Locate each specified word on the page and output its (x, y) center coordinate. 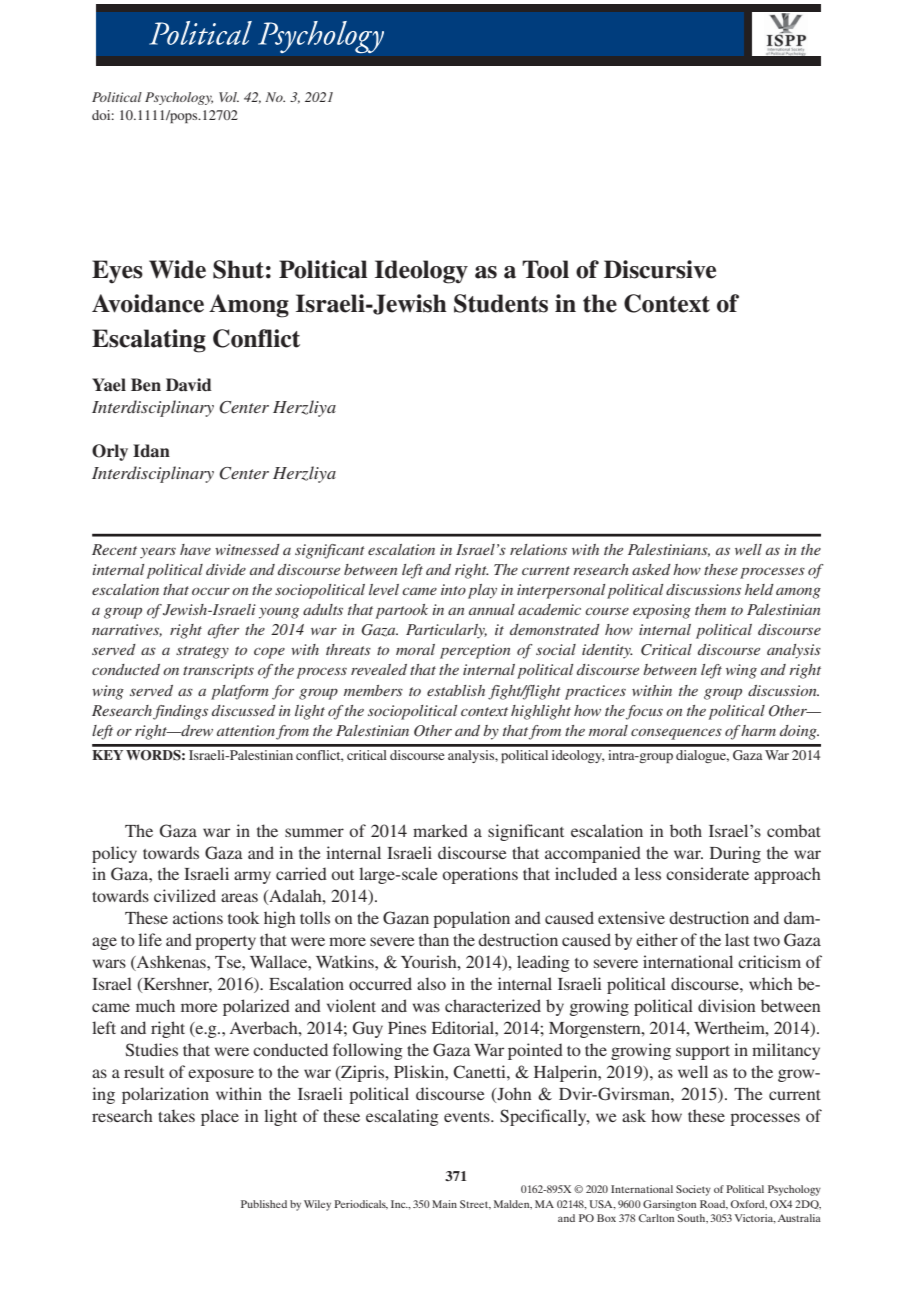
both (686, 830)
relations (538, 549)
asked (651, 569)
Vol (229, 97)
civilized (185, 895)
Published (264, 1204)
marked (440, 830)
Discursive (660, 269)
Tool (545, 269)
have (195, 549)
